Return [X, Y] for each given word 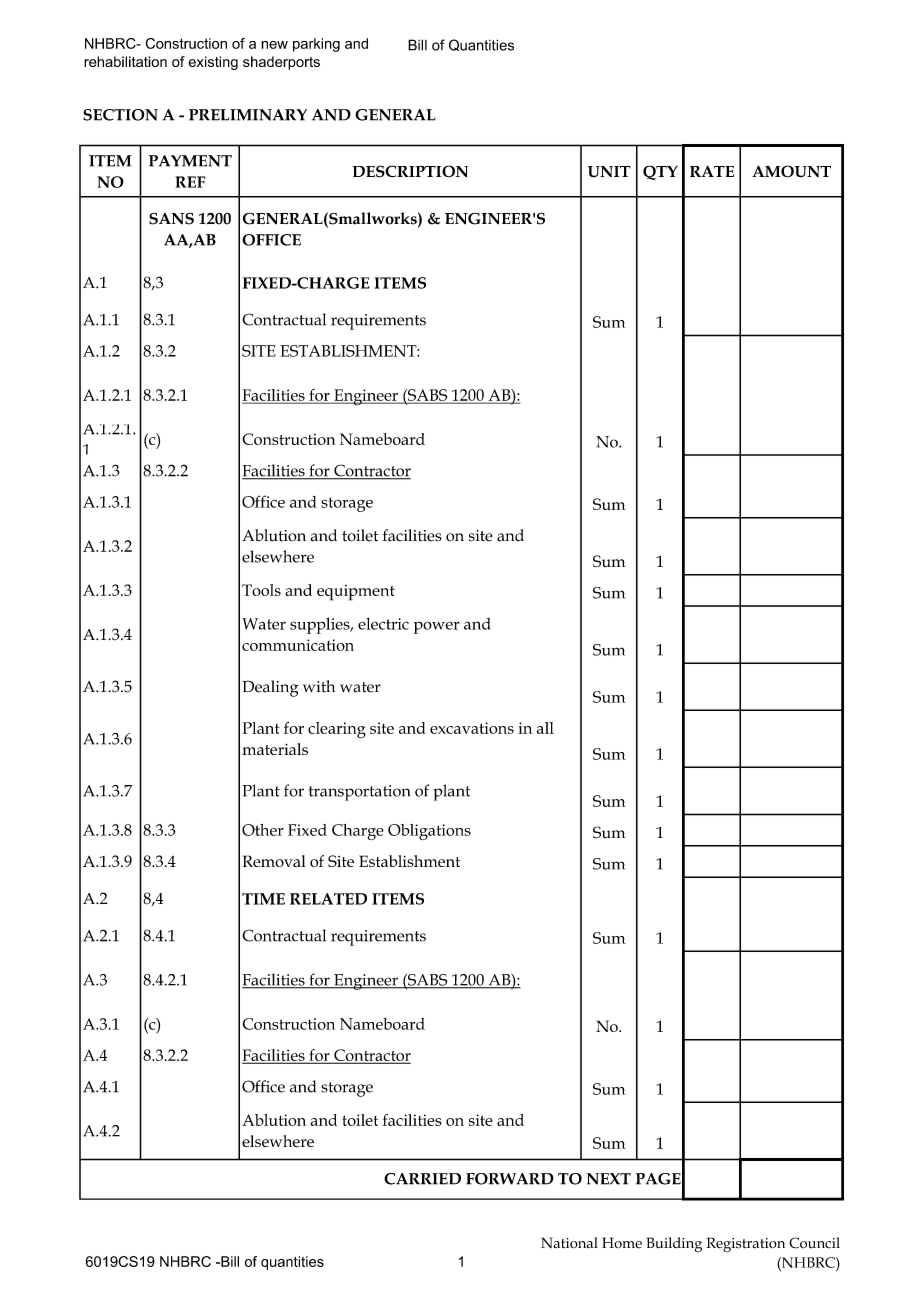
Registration [745, 1245]
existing [213, 63]
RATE [712, 171]
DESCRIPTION [410, 171]
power [437, 627]
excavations [472, 728]
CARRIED [422, 1179]
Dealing [271, 688]
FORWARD [510, 1179]
